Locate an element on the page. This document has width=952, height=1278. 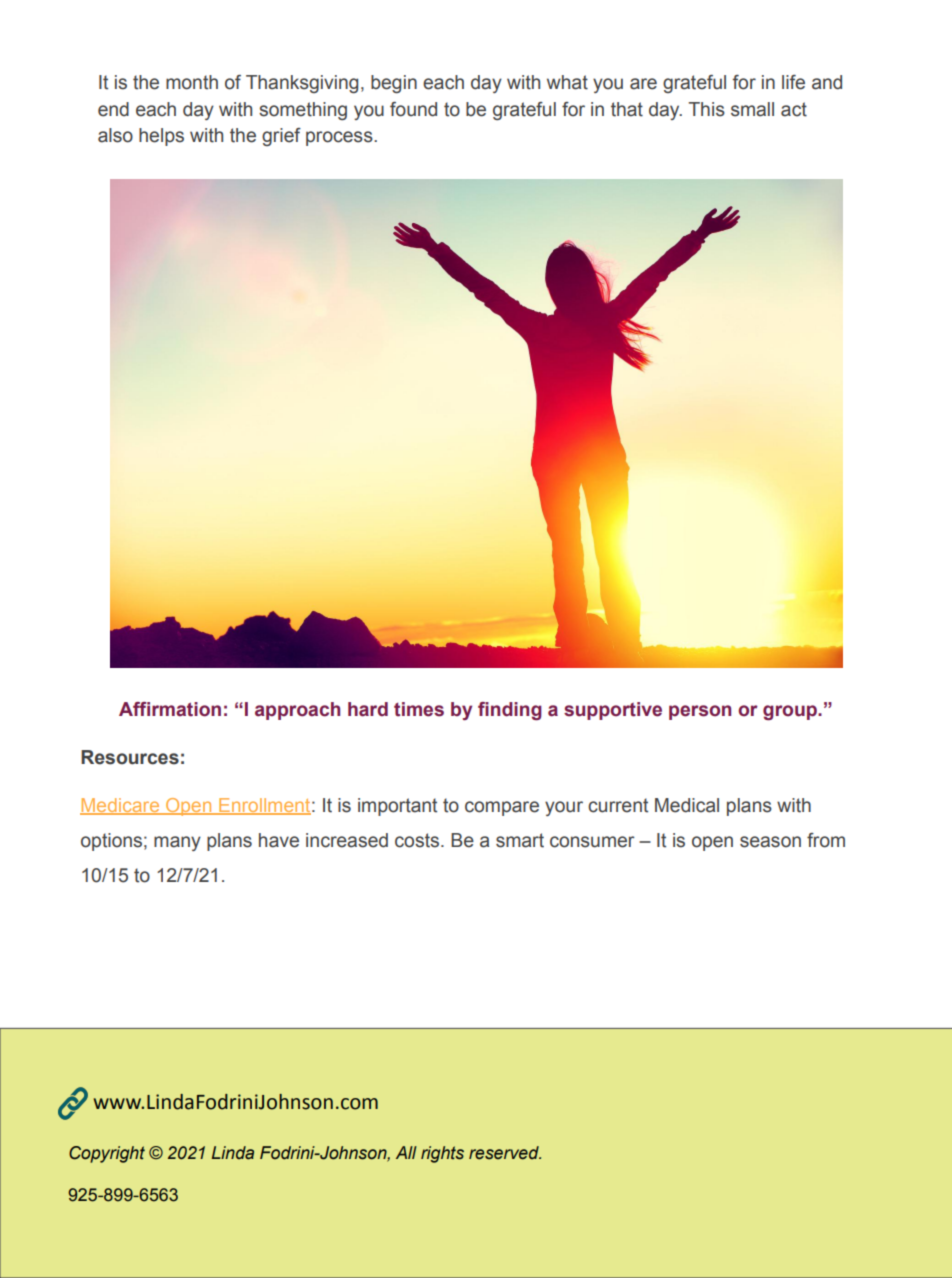
helps is located at coordinates (161, 137).
